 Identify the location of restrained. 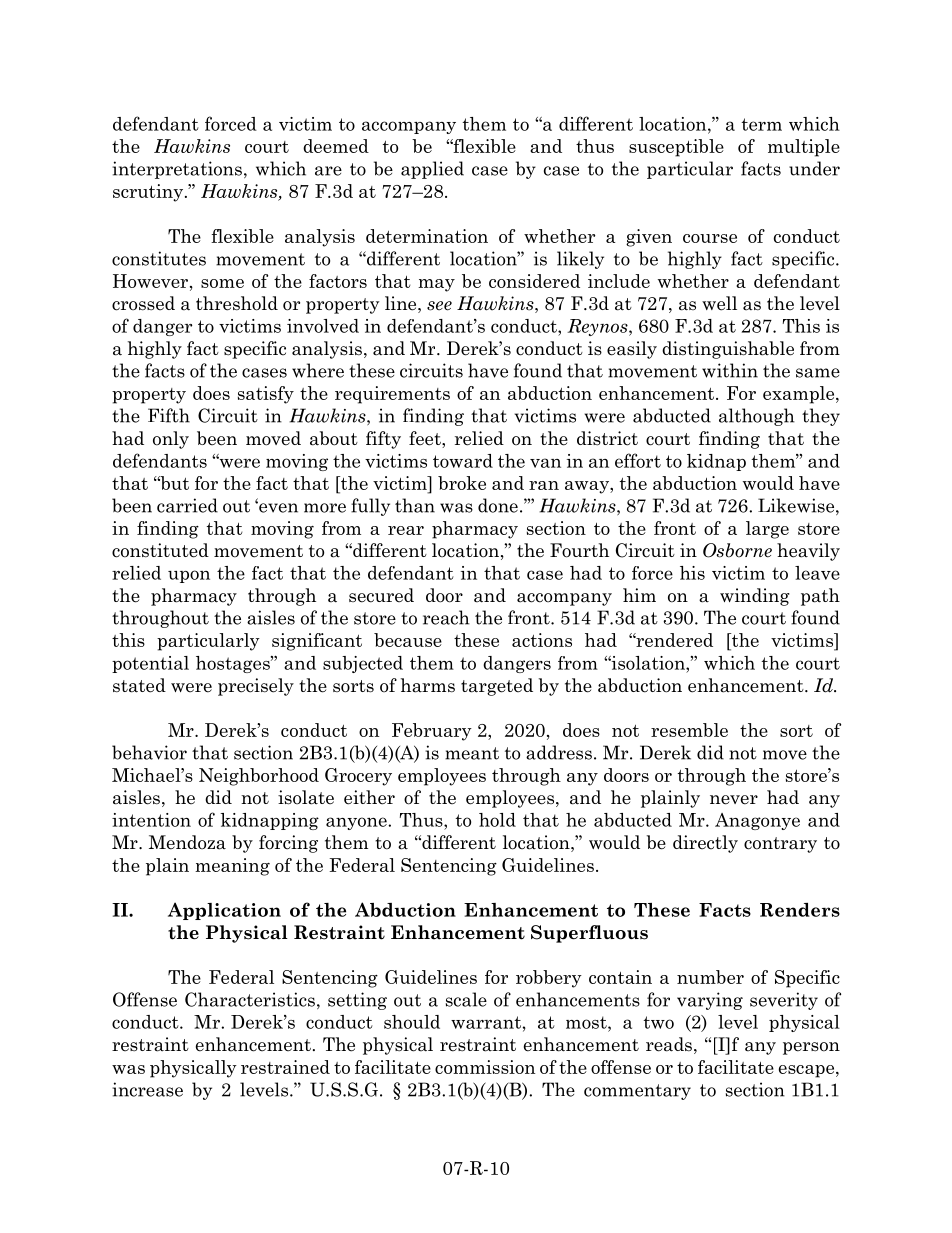
(285, 1067).
